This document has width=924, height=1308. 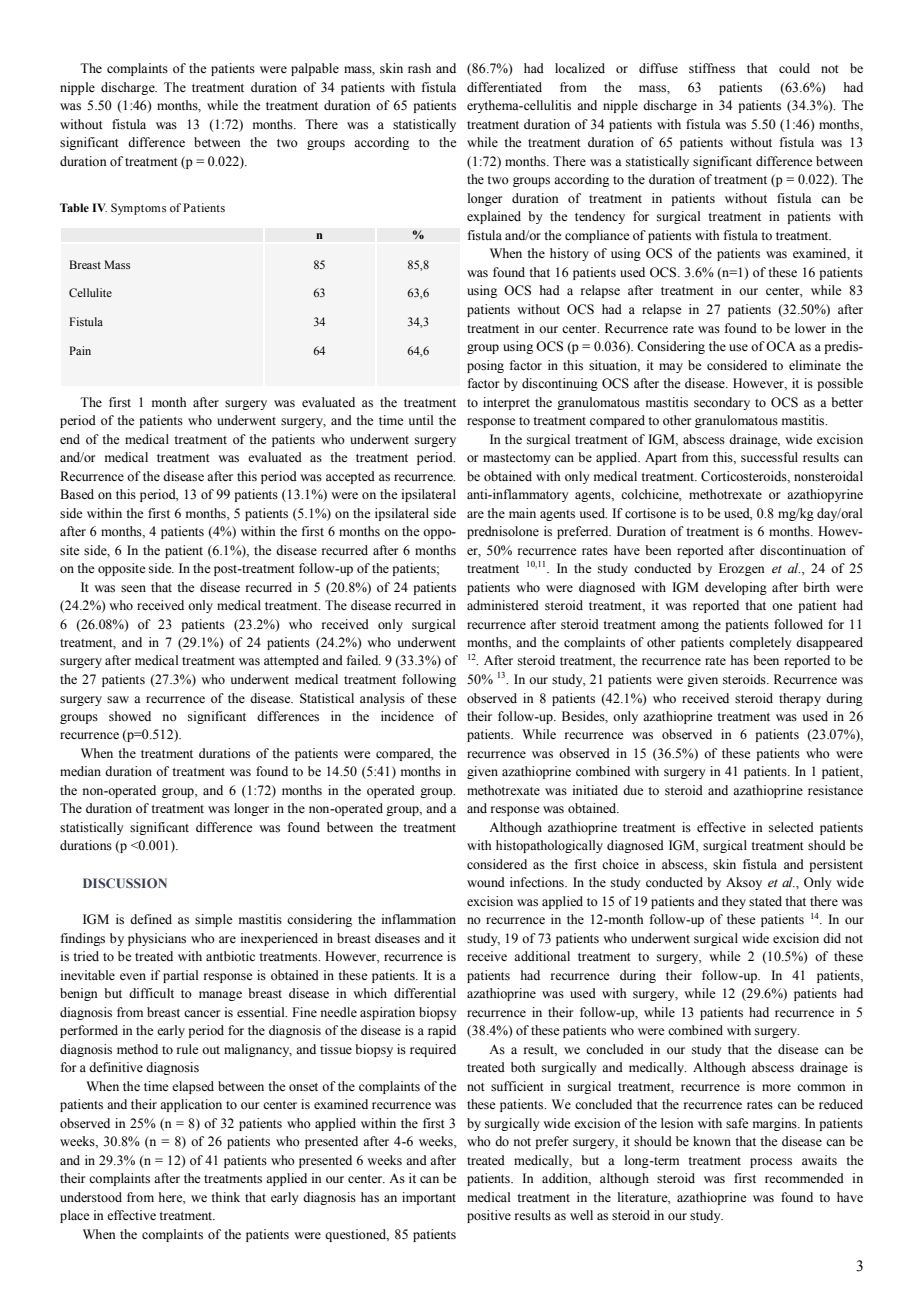 What do you see at coordinates (722, 403) in the document?
I see `secondary` at bounding box center [722, 403].
